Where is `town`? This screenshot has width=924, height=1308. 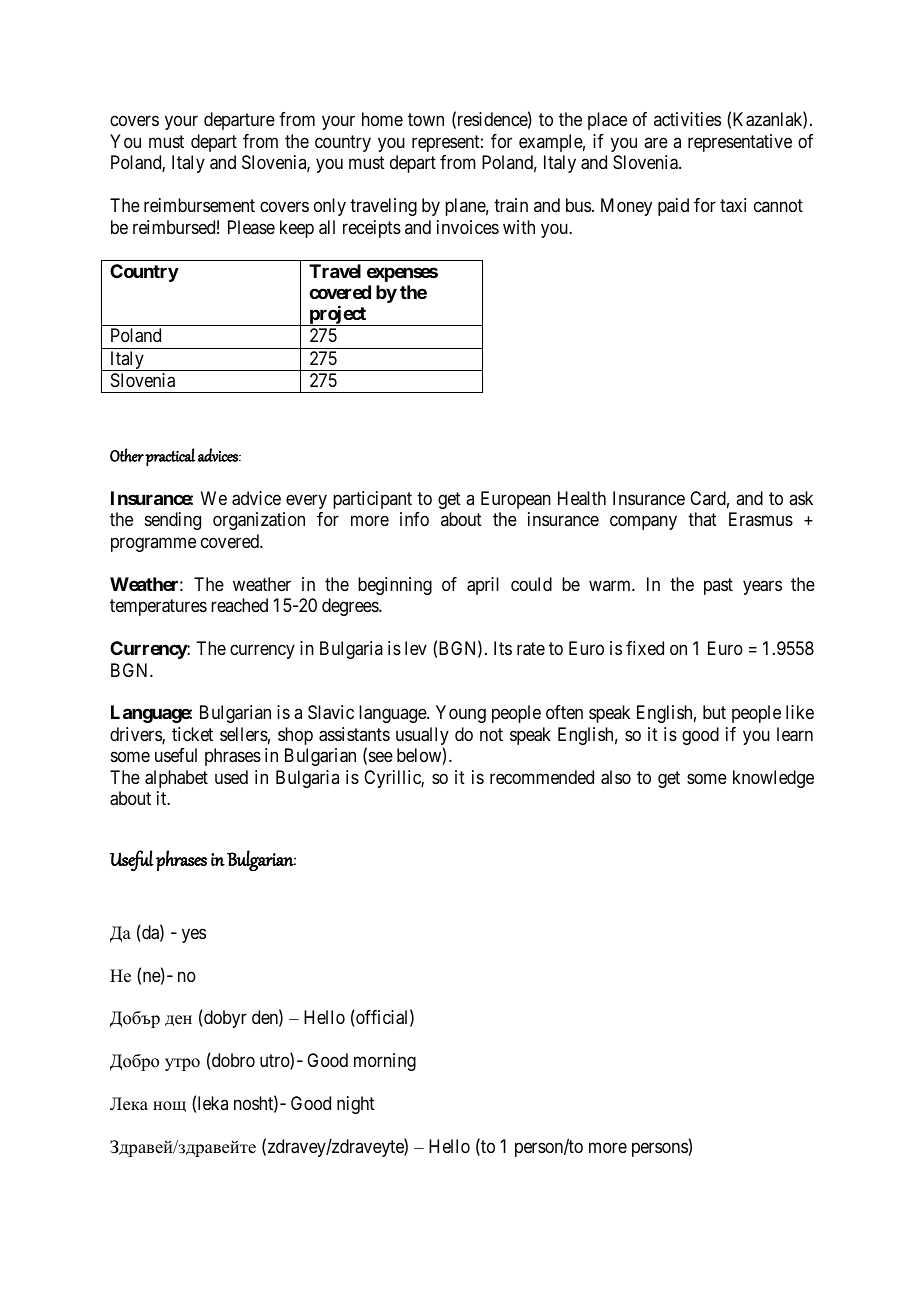
town is located at coordinates (426, 120).
